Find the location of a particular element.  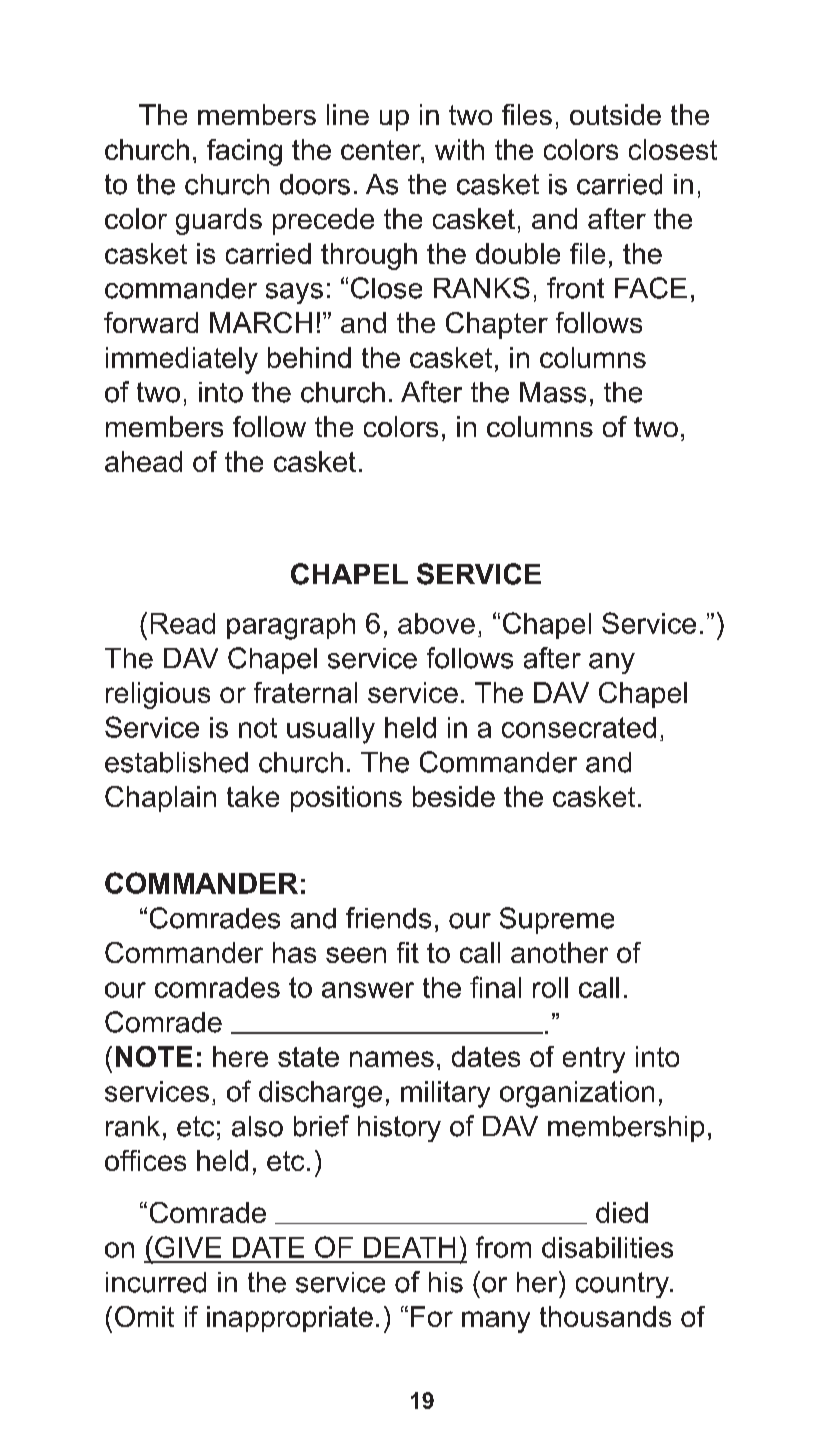

behind is located at coordinates (309, 357).
